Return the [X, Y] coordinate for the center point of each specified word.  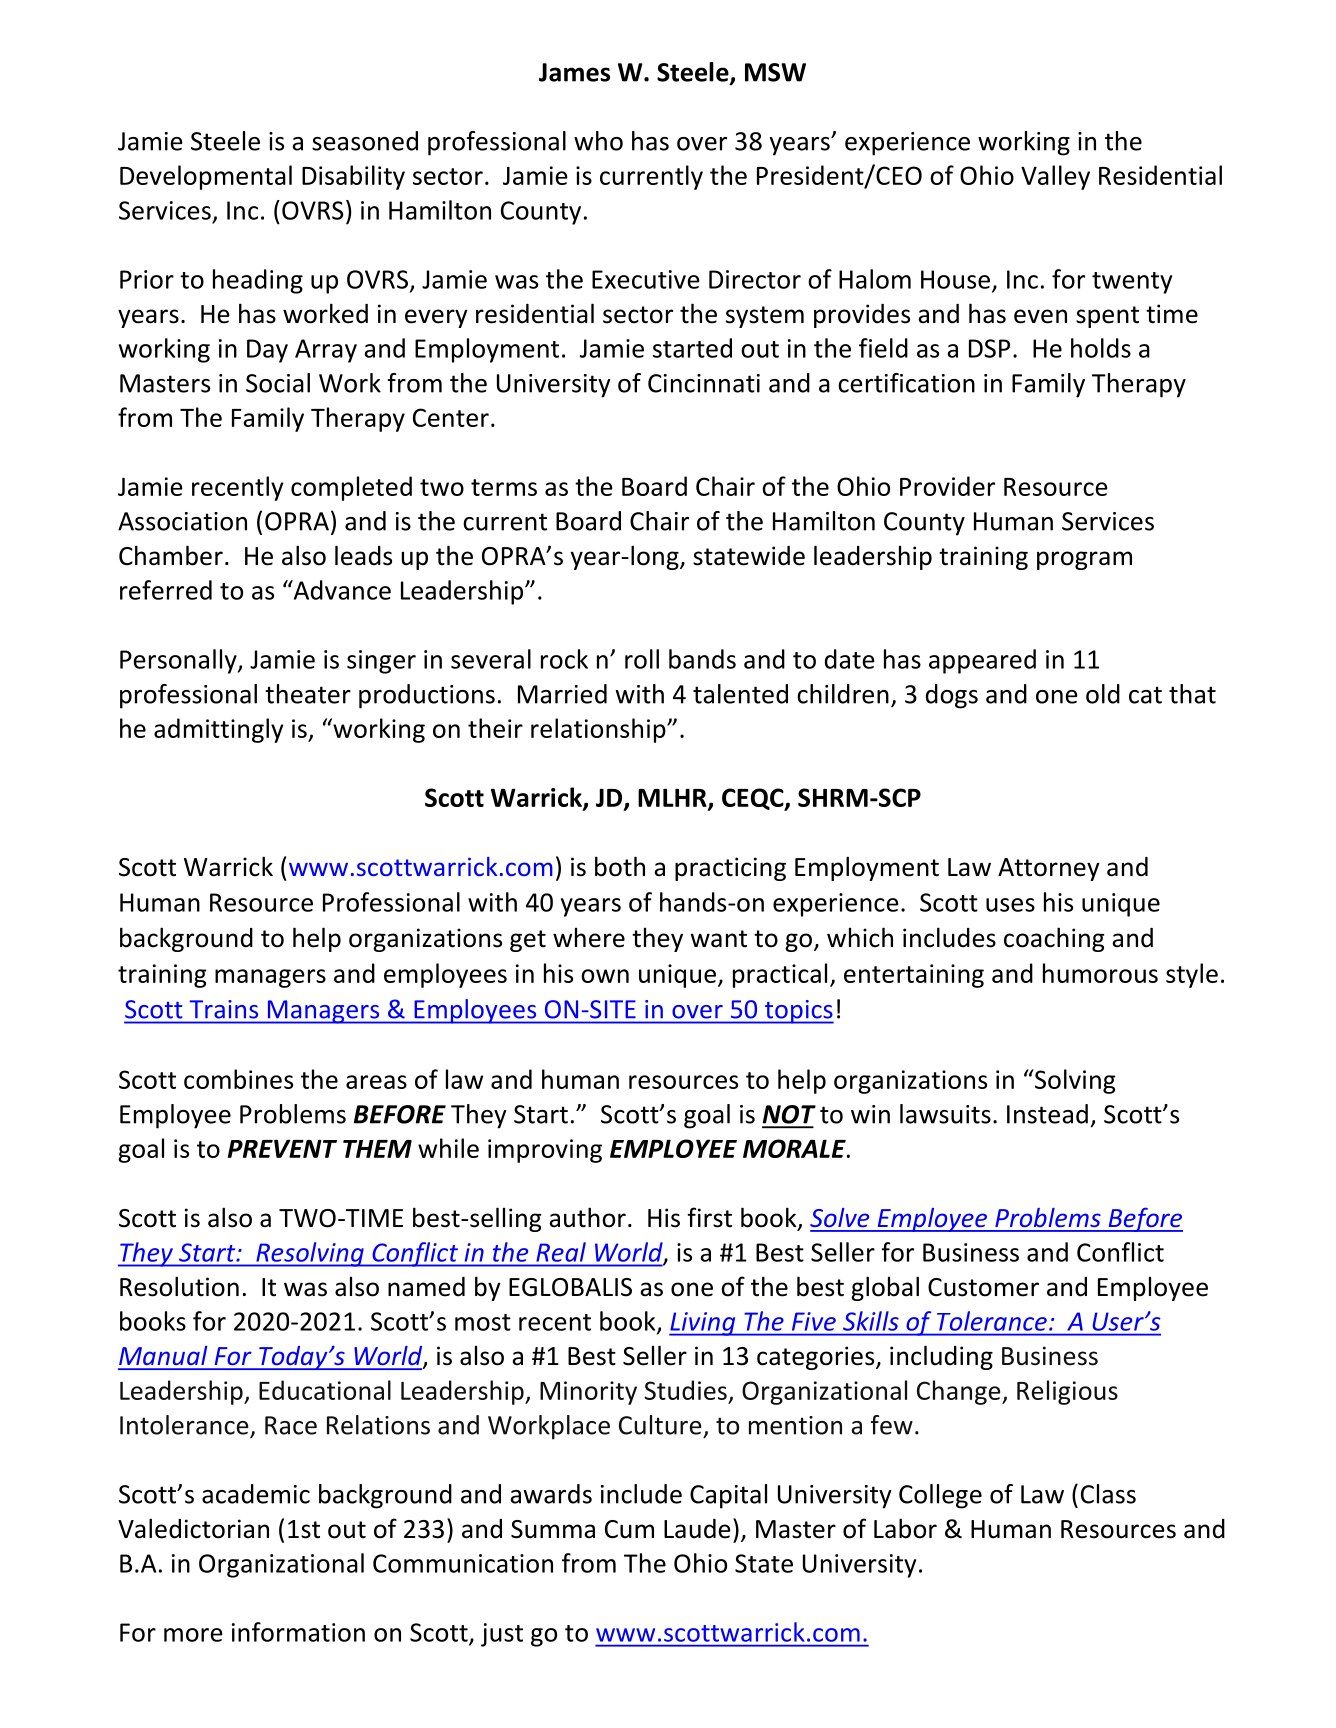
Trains [224, 1009]
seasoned [365, 141]
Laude [697, 1529]
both [620, 866]
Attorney [1049, 869]
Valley [1055, 177]
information [298, 1632]
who [598, 141]
